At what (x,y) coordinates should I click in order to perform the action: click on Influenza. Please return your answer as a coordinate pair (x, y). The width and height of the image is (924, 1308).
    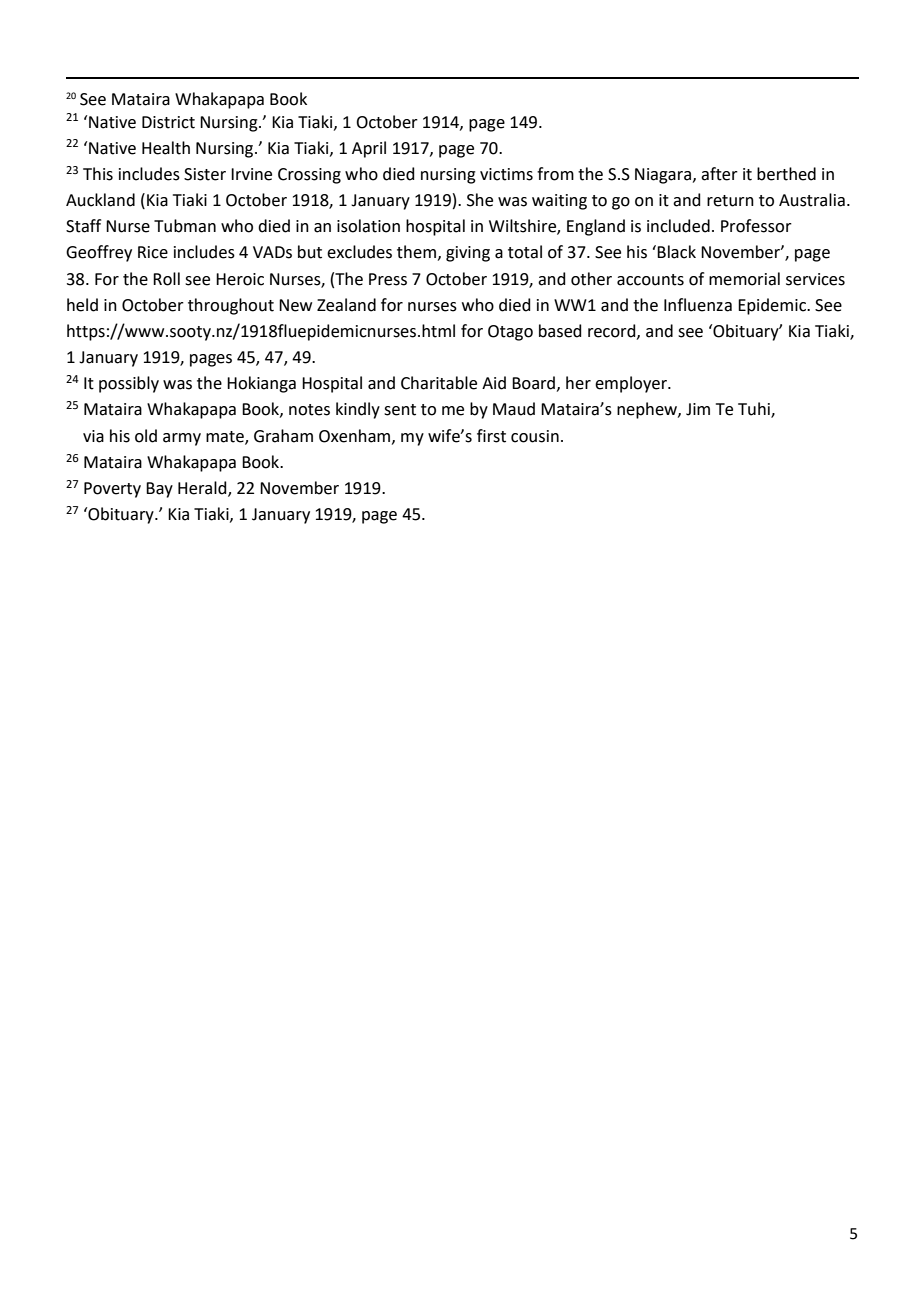
    Looking at the image, I should click on (698, 305).
